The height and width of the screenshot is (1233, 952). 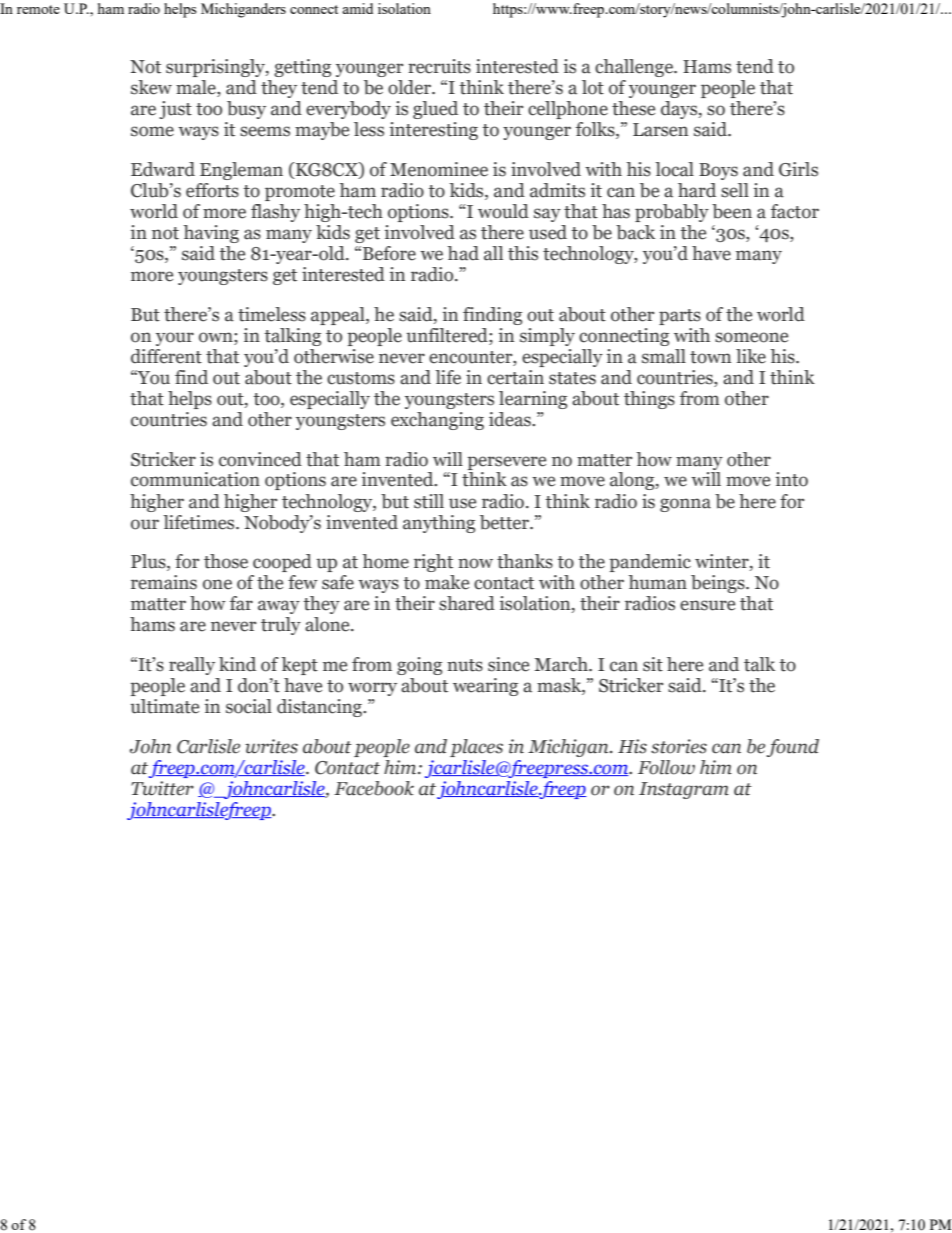 I want to click on Twitter, so click(x=162, y=788).
